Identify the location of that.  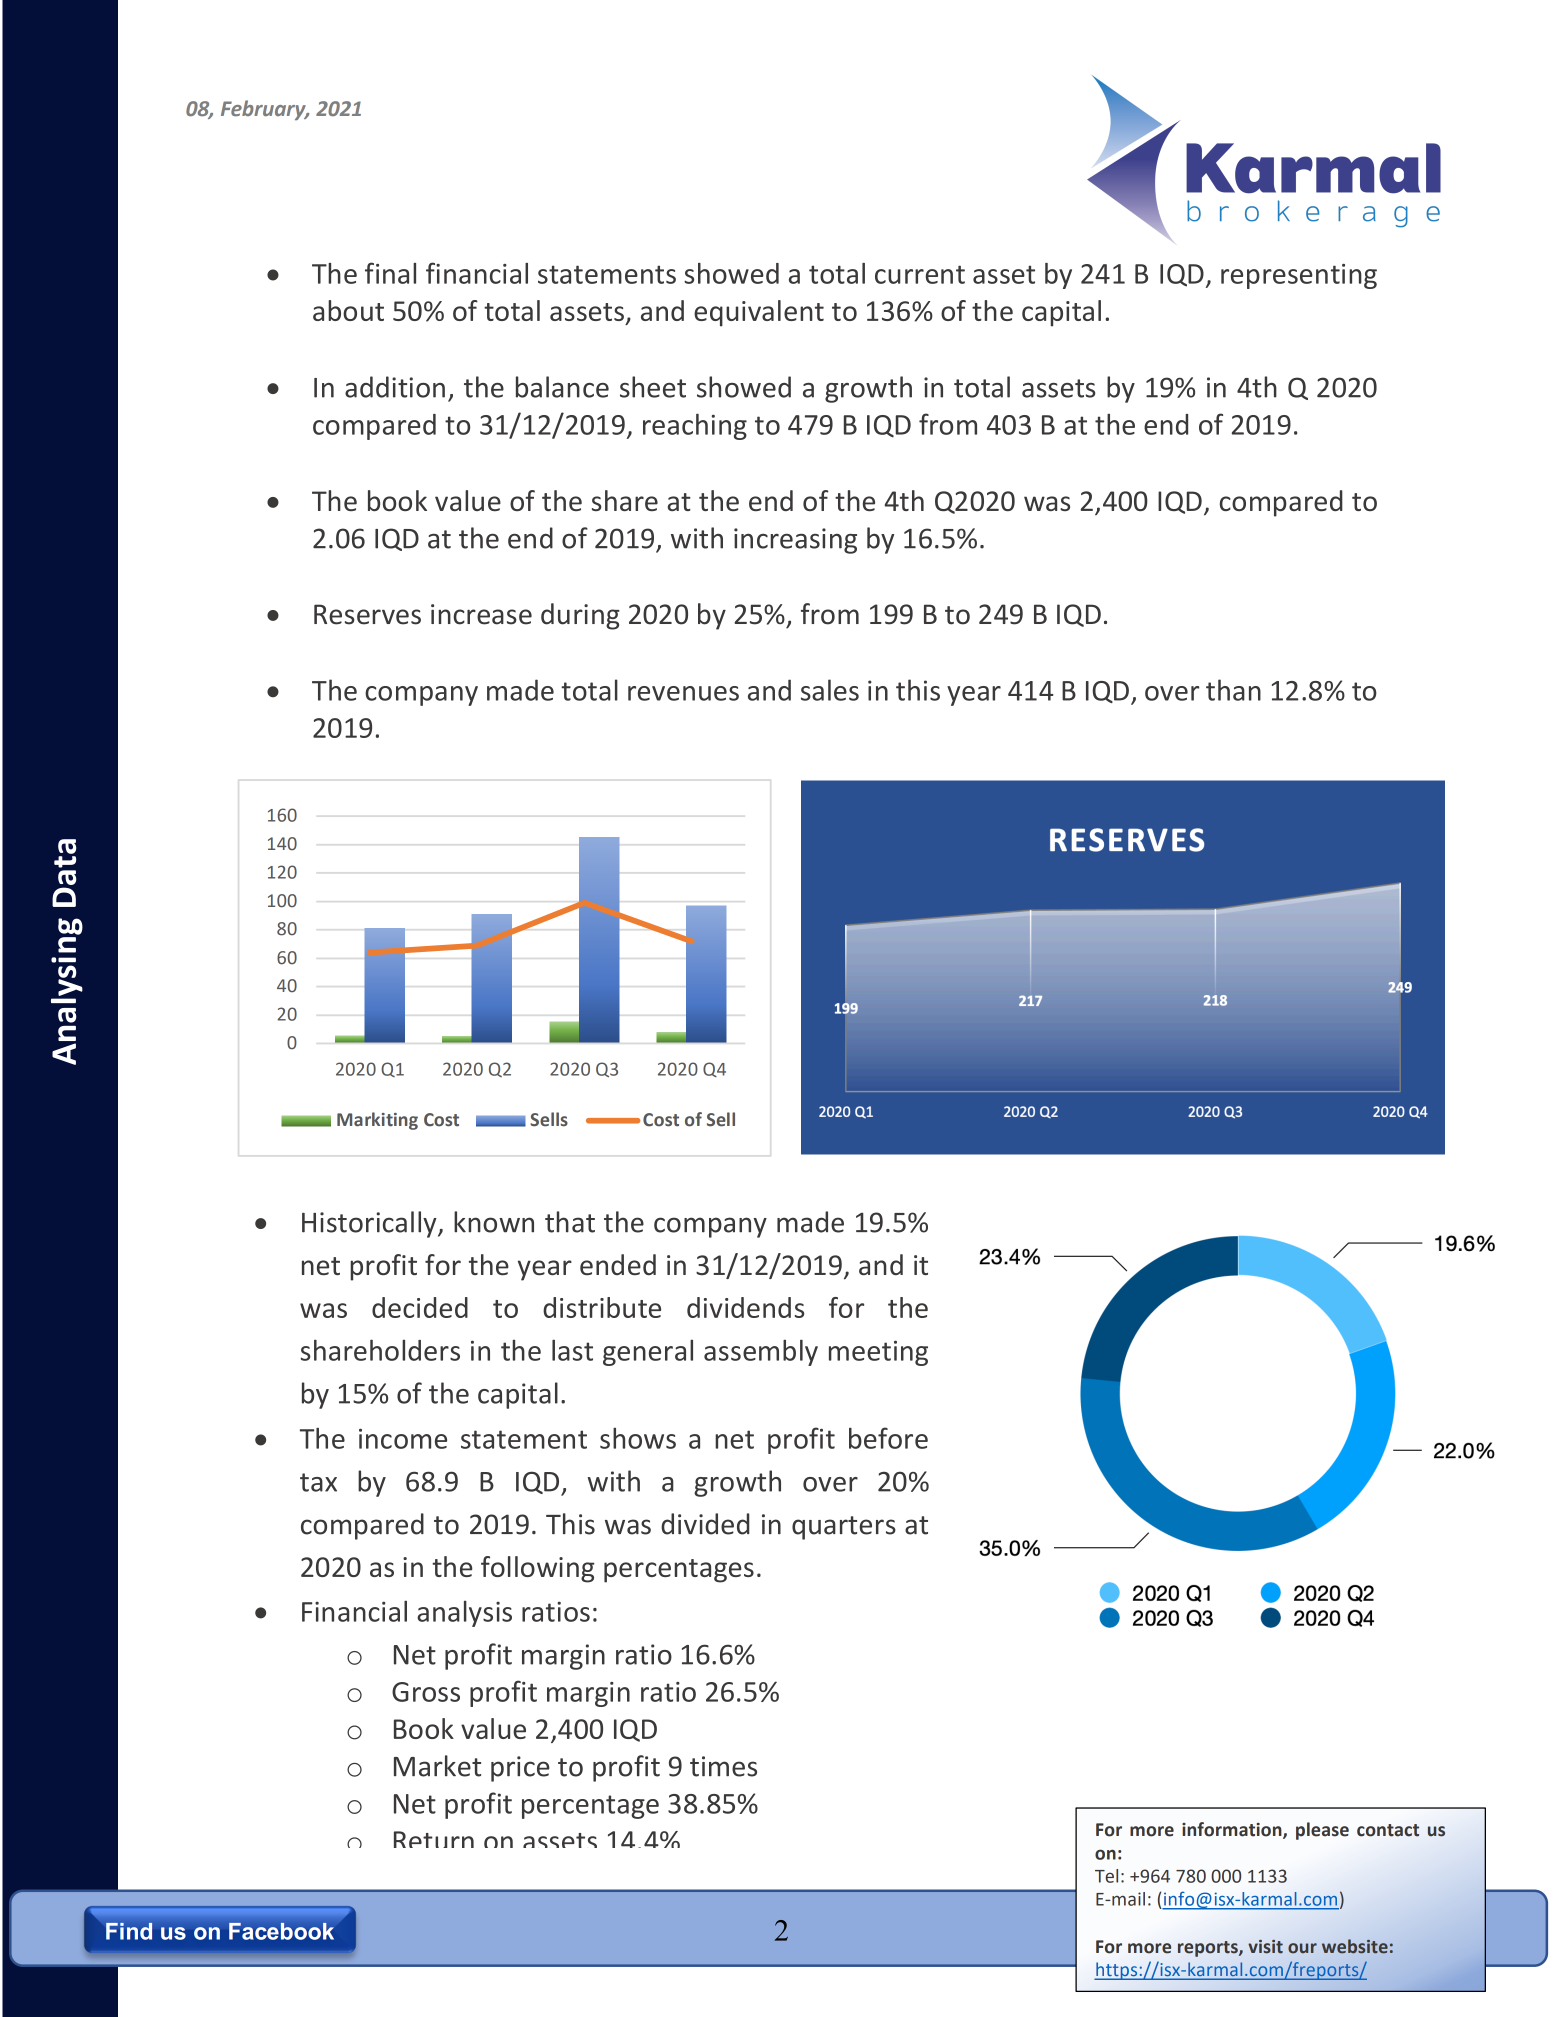
(570, 1222).
